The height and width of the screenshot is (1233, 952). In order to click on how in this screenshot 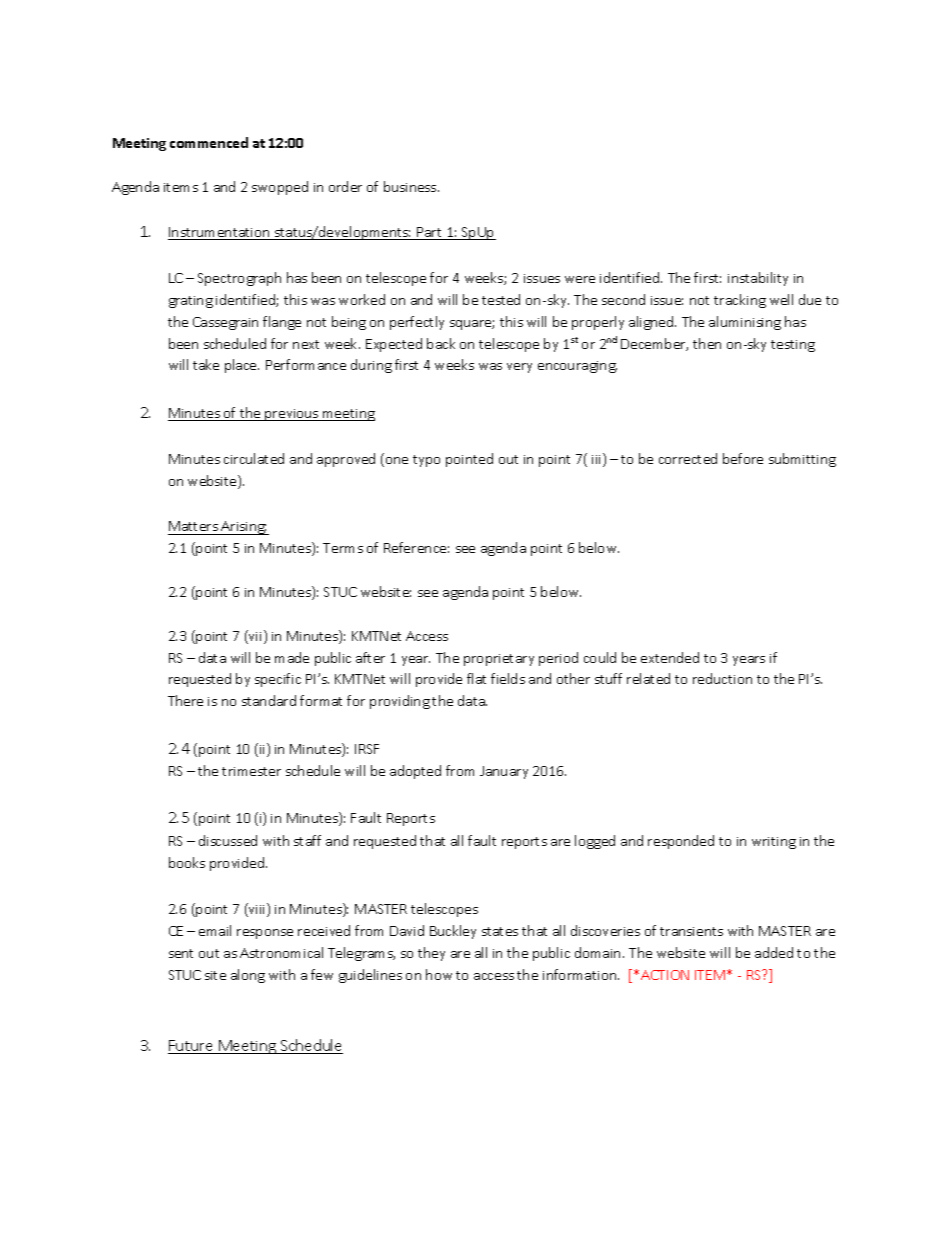, I will do `click(439, 974)`.
